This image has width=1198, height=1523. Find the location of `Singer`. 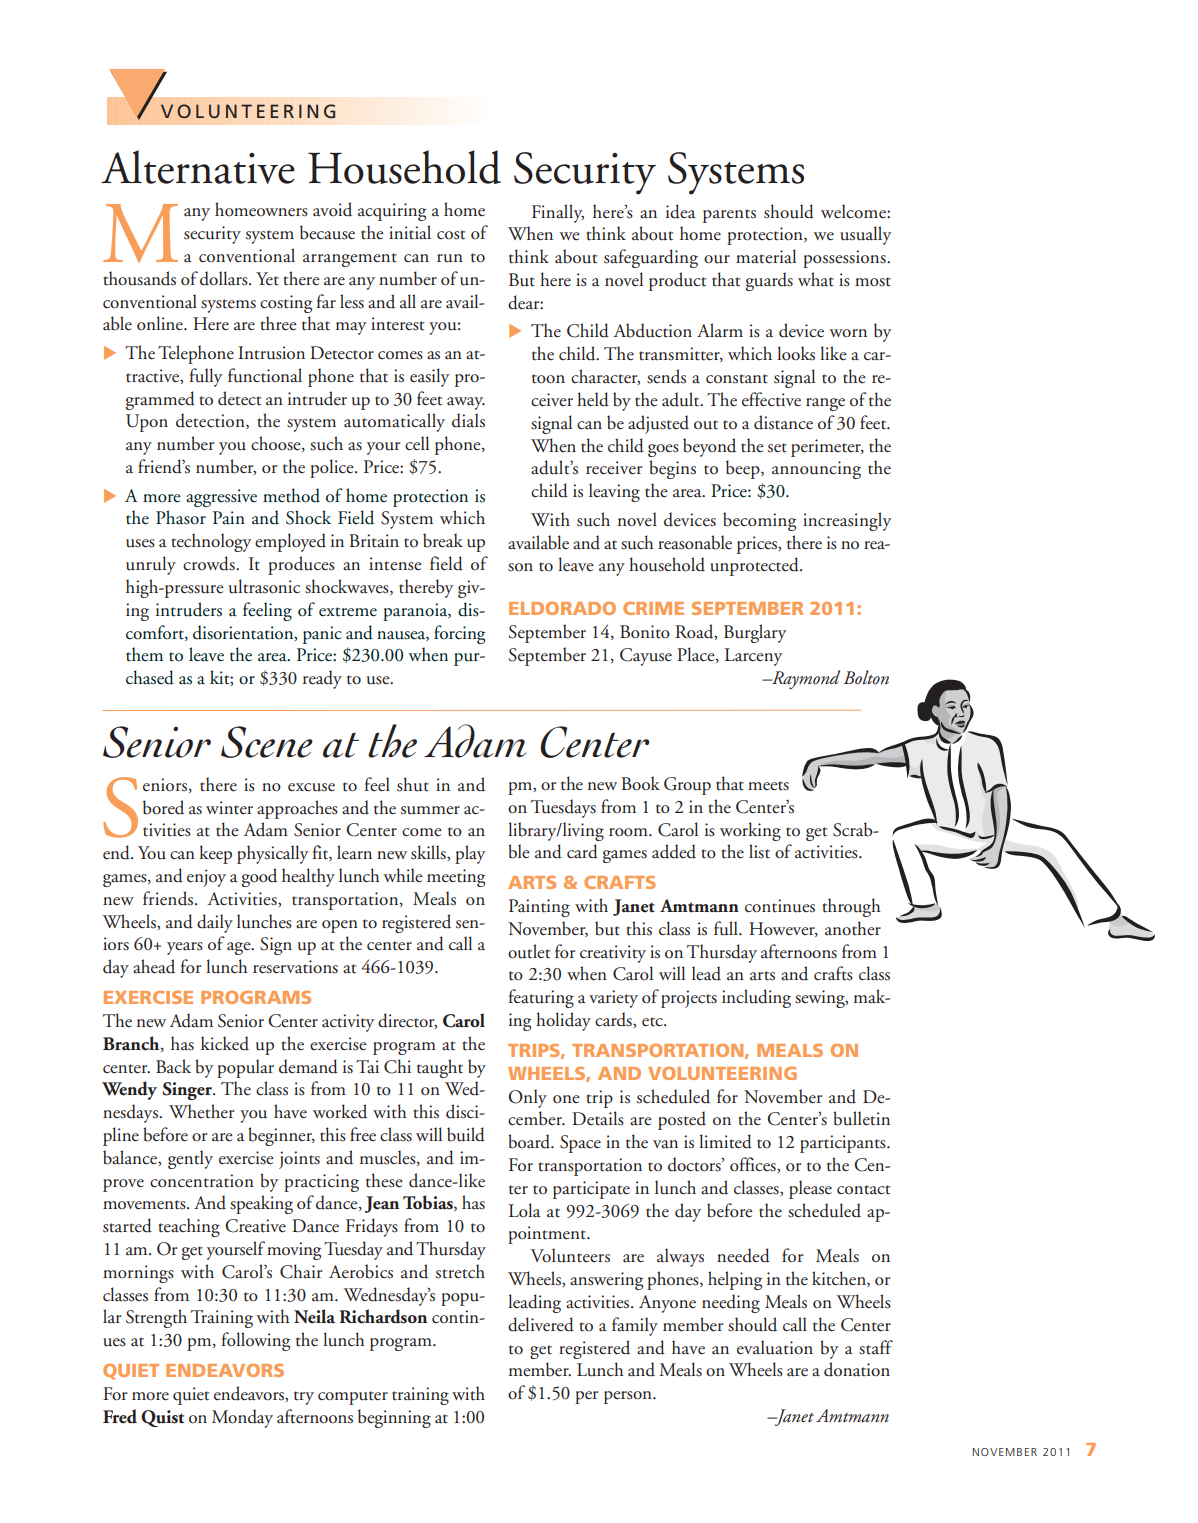

Singer is located at coordinates (188, 1091).
